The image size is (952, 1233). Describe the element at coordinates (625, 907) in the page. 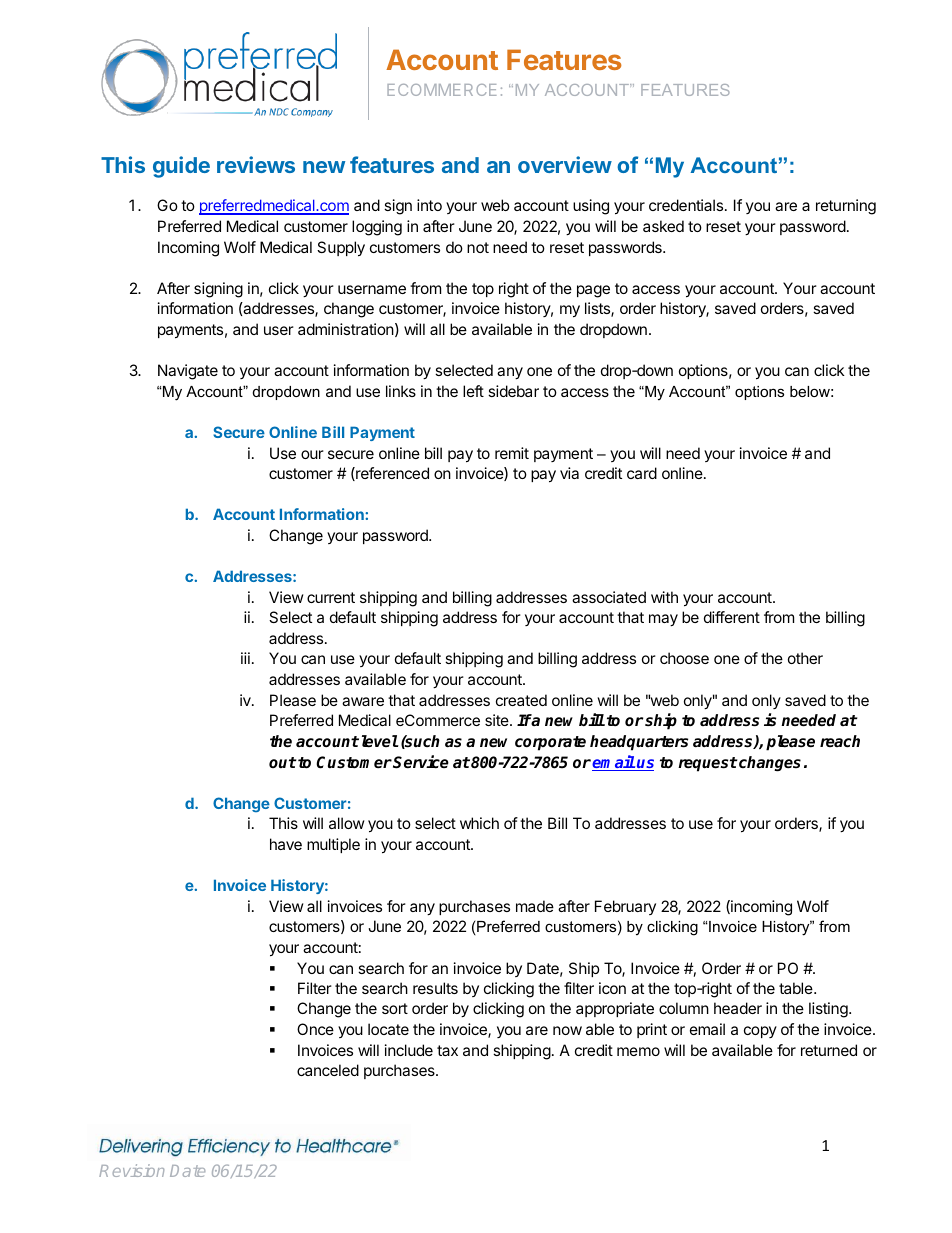

I see `February` at that location.
